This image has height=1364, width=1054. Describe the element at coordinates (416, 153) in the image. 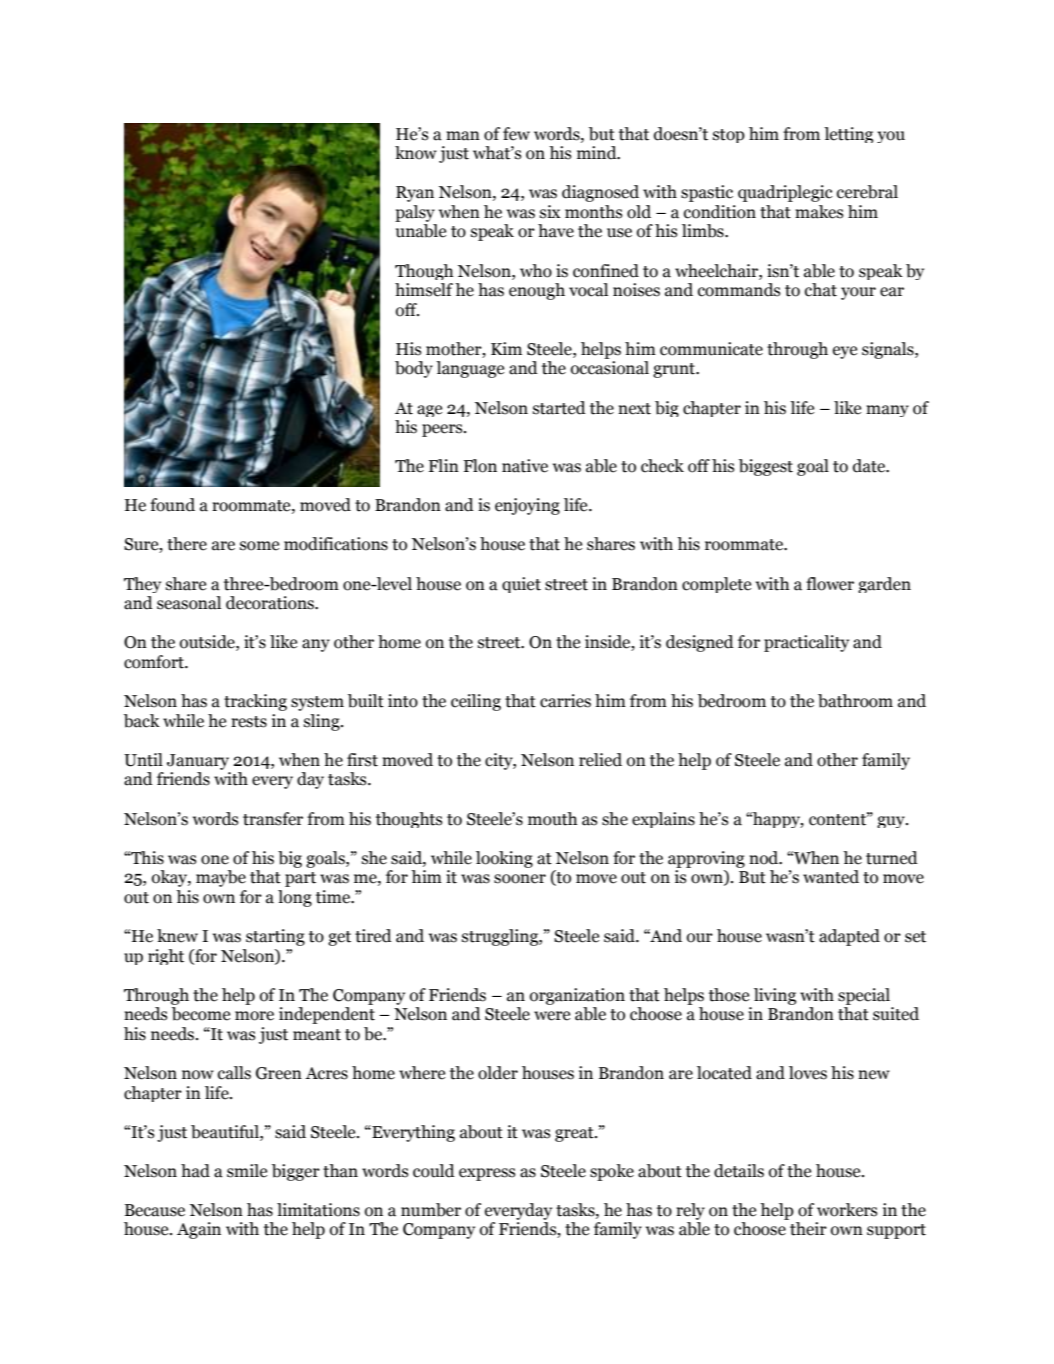

I see `know` at that location.
